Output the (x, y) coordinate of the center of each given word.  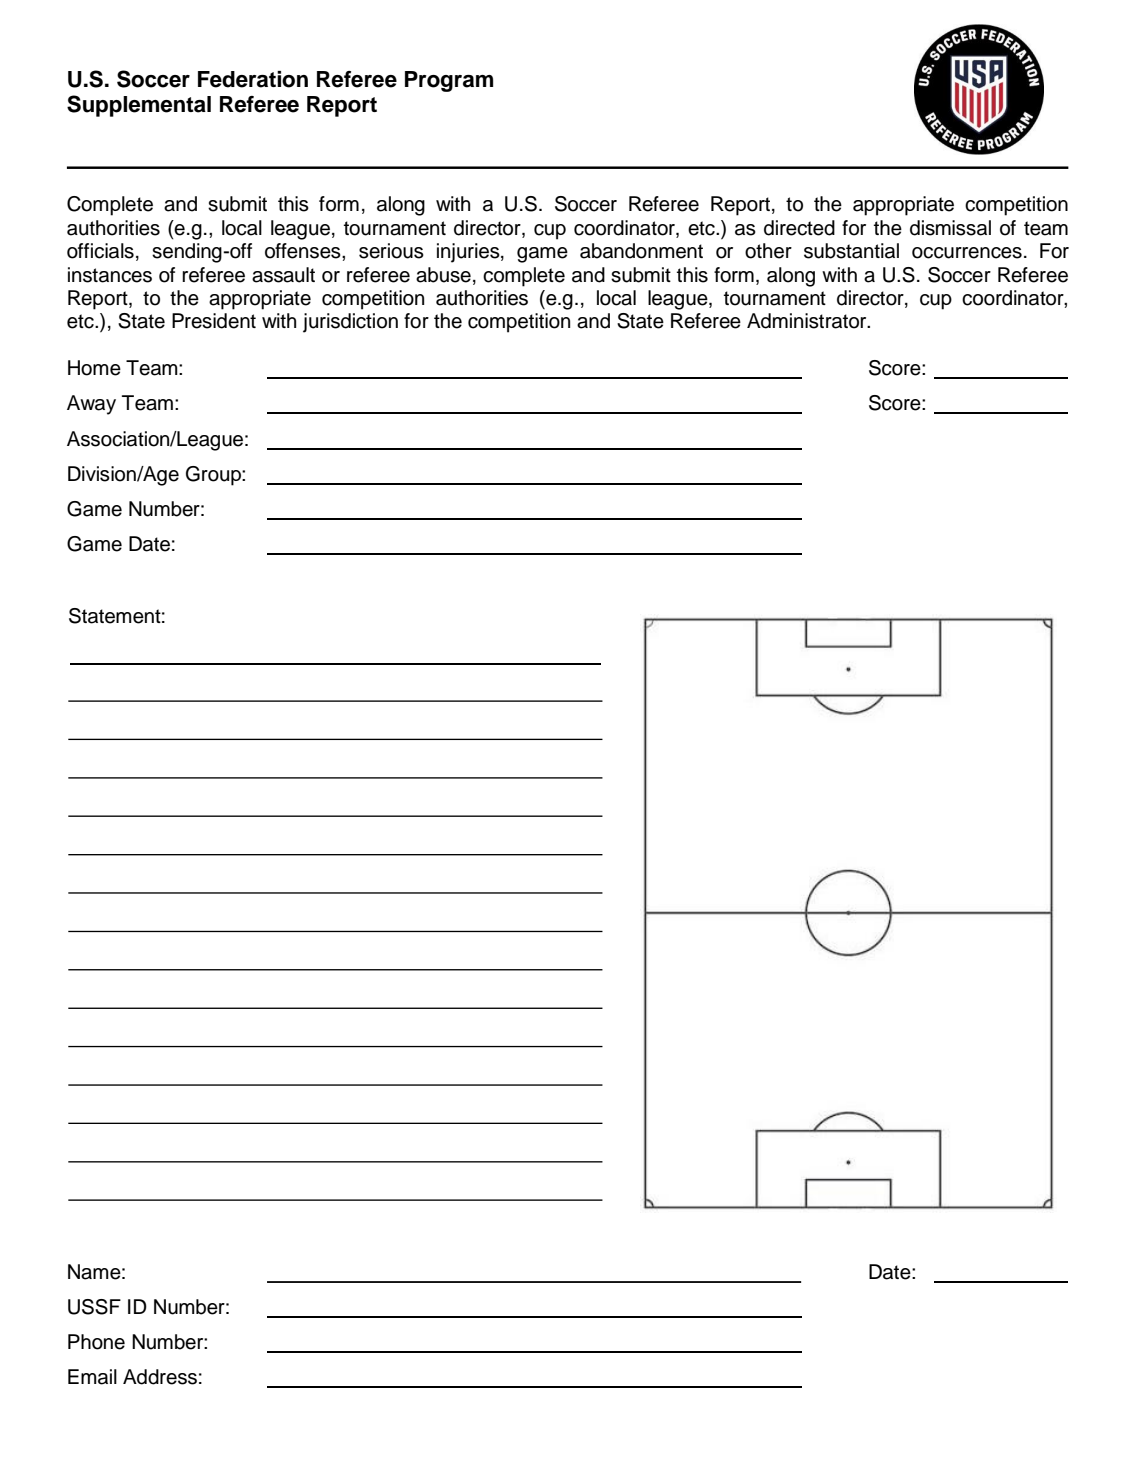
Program (449, 81)
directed (799, 228)
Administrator (808, 321)
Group (214, 476)
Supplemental (139, 106)
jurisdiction (350, 323)
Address (160, 1377)
